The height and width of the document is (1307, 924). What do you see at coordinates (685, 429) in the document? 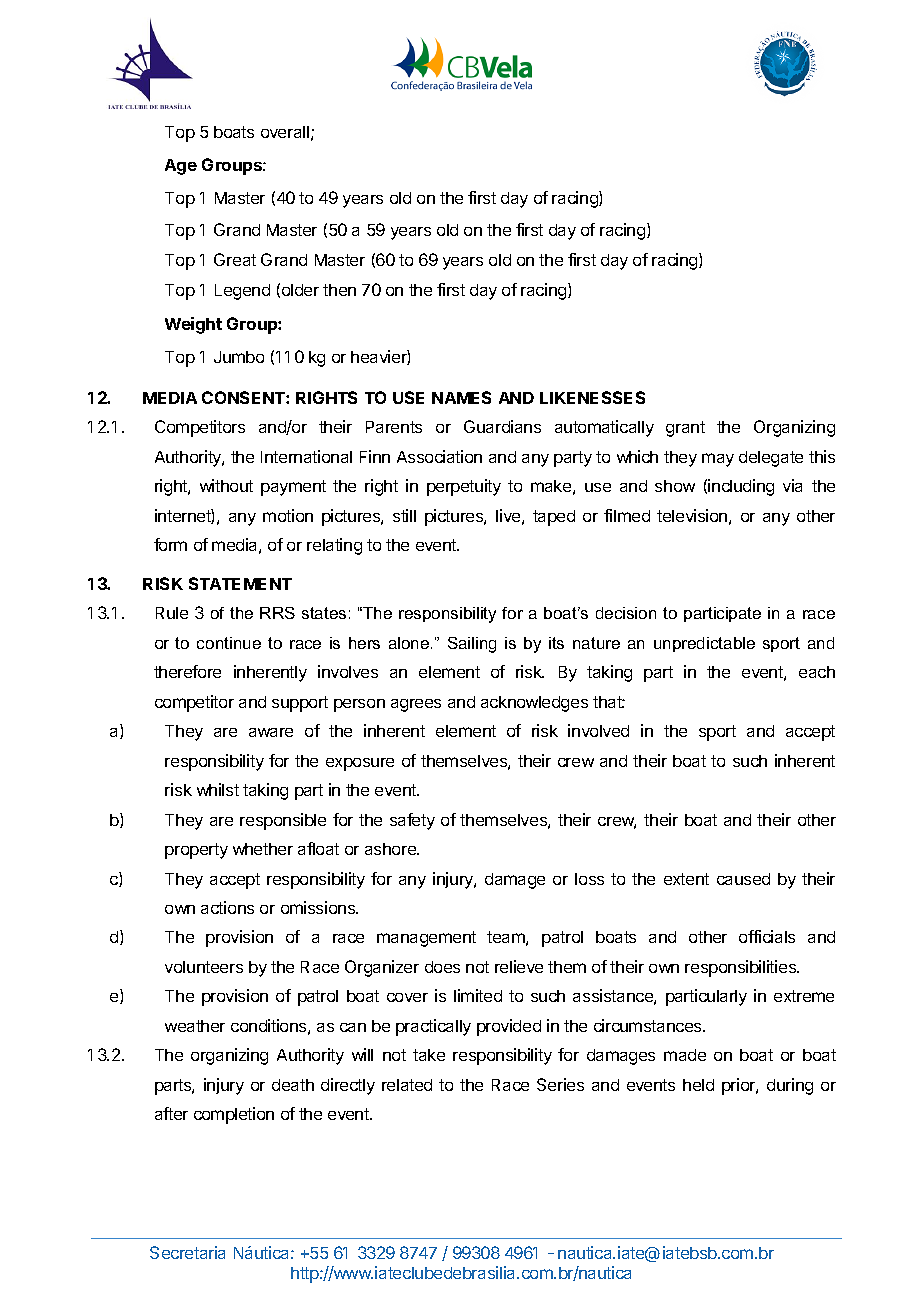
I see `grant` at bounding box center [685, 429].
